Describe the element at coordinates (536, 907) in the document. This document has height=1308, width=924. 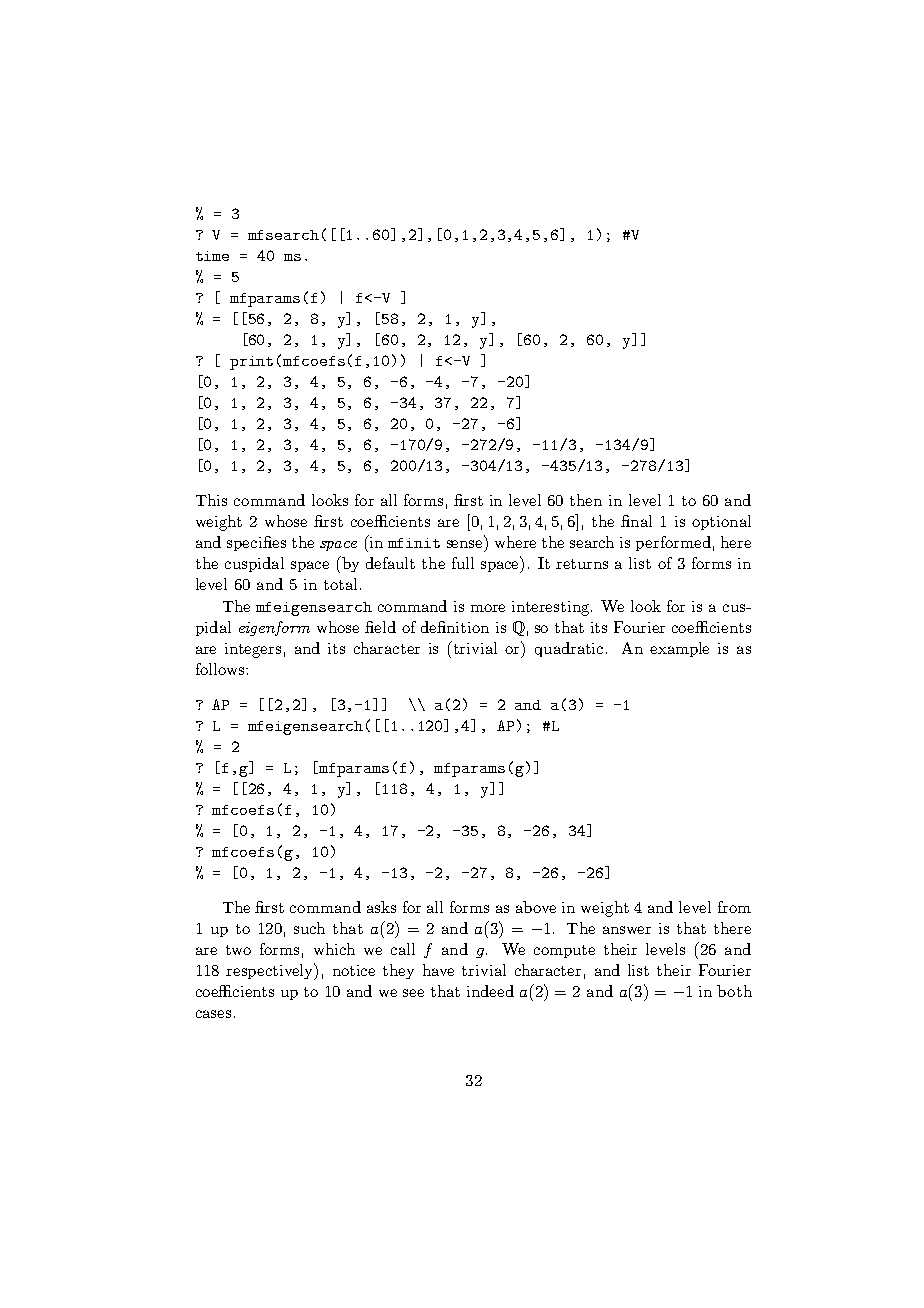
I see `above` at that location.
